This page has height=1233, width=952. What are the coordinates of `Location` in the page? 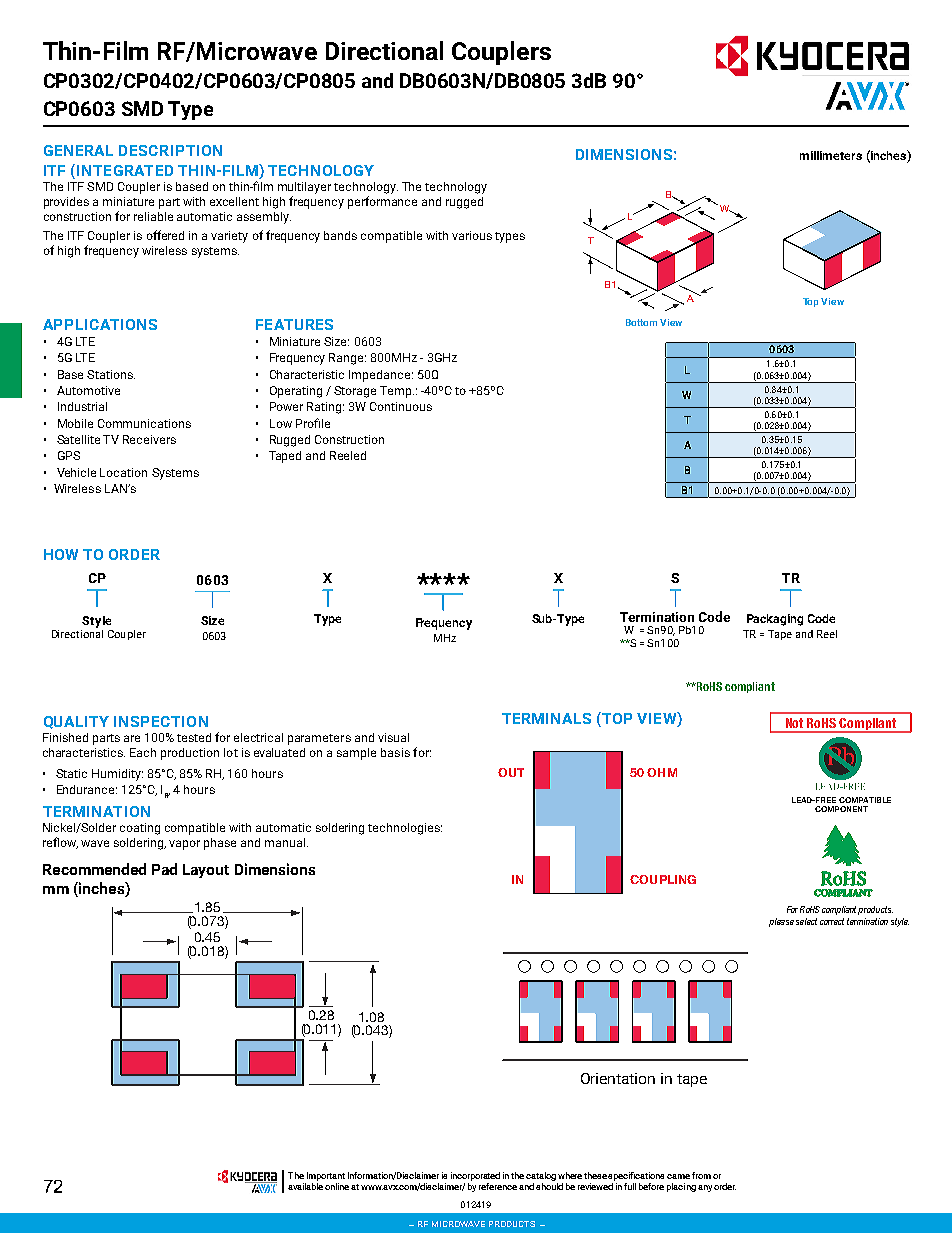 It's located at (123, 472).
